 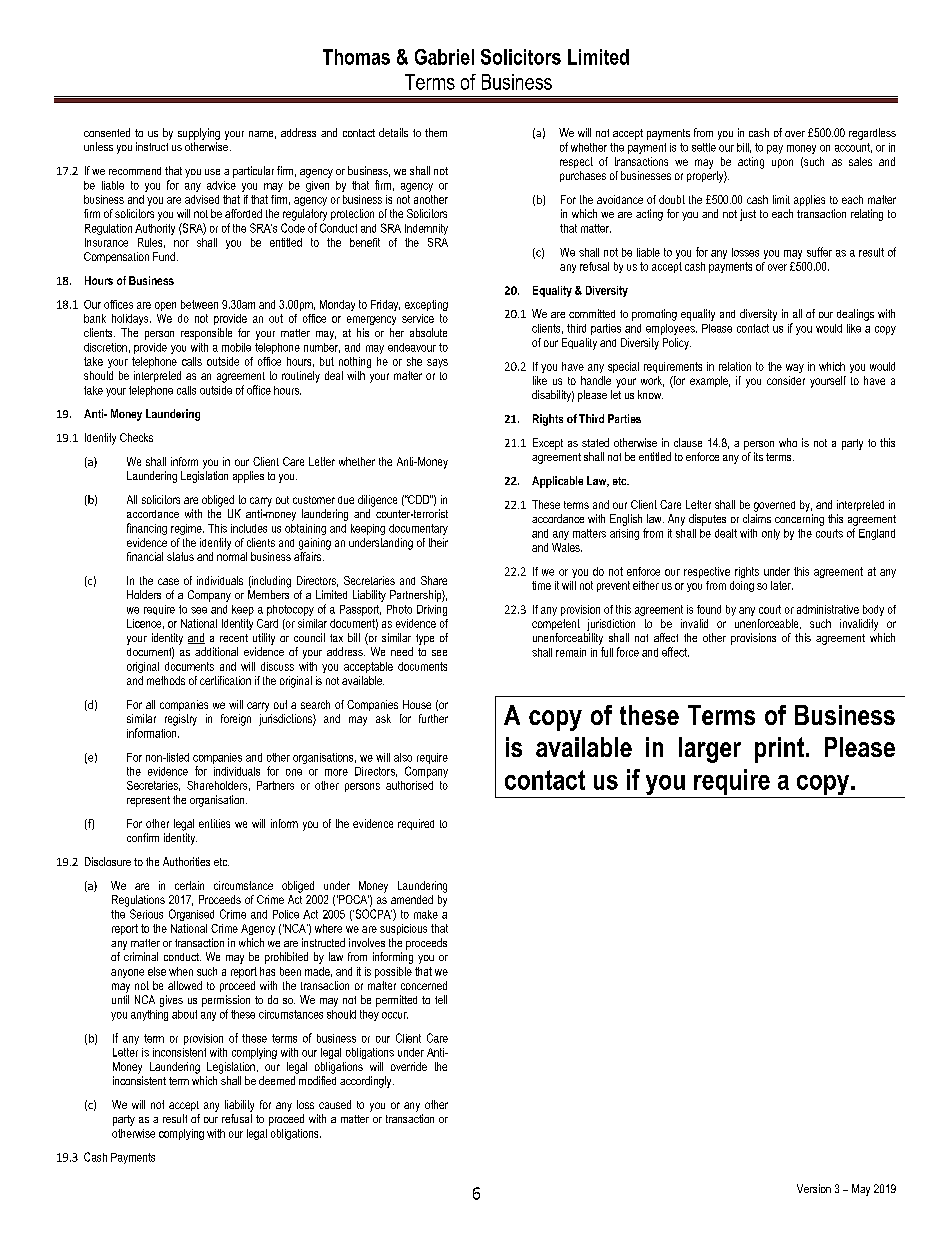 What do you see at coordinates (432, 610) in the image?
I see `Driving` at bounding box center [432, 610].
